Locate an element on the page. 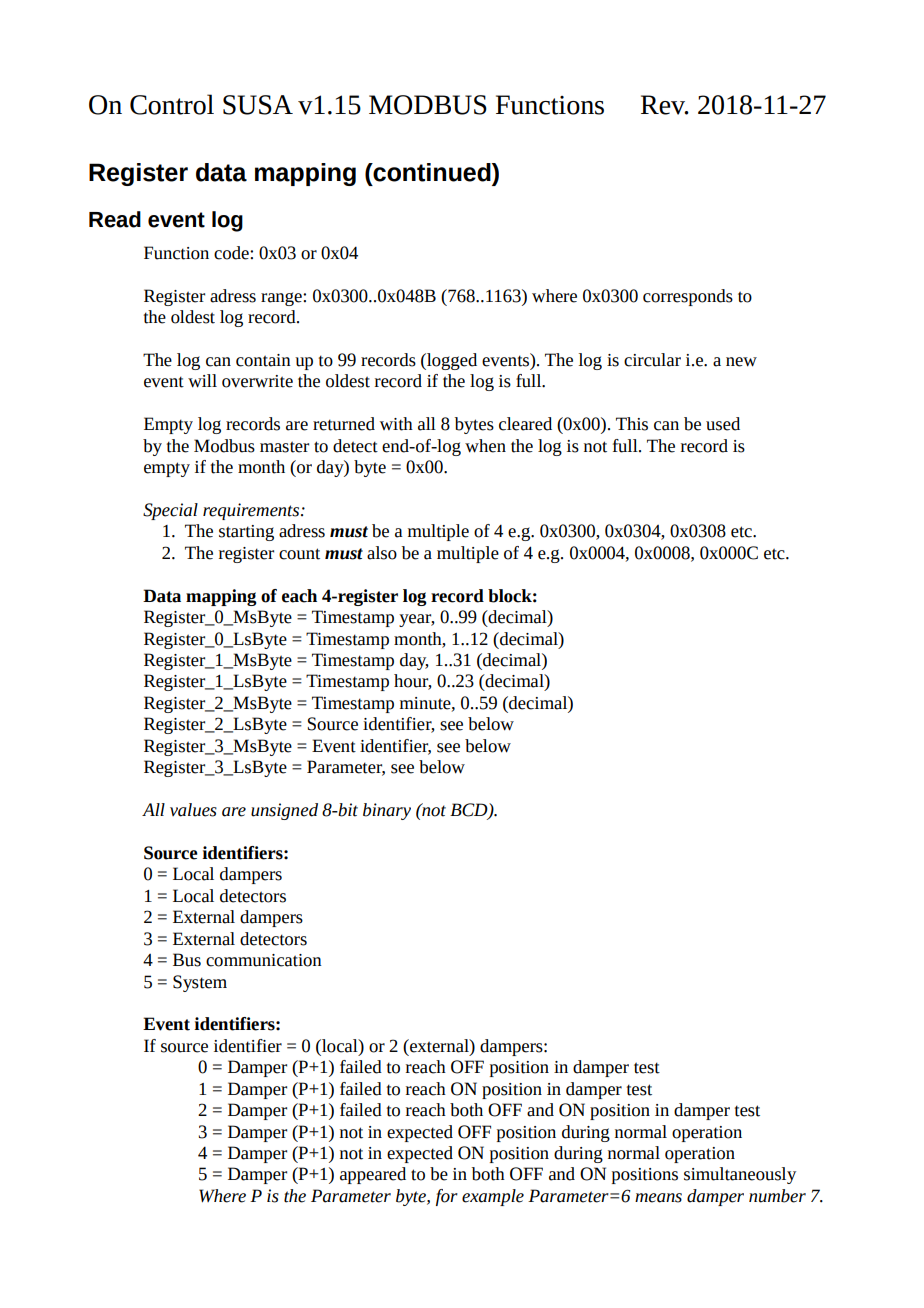 The image size is (924, 1308). This is located at coordinates (632, 424).
